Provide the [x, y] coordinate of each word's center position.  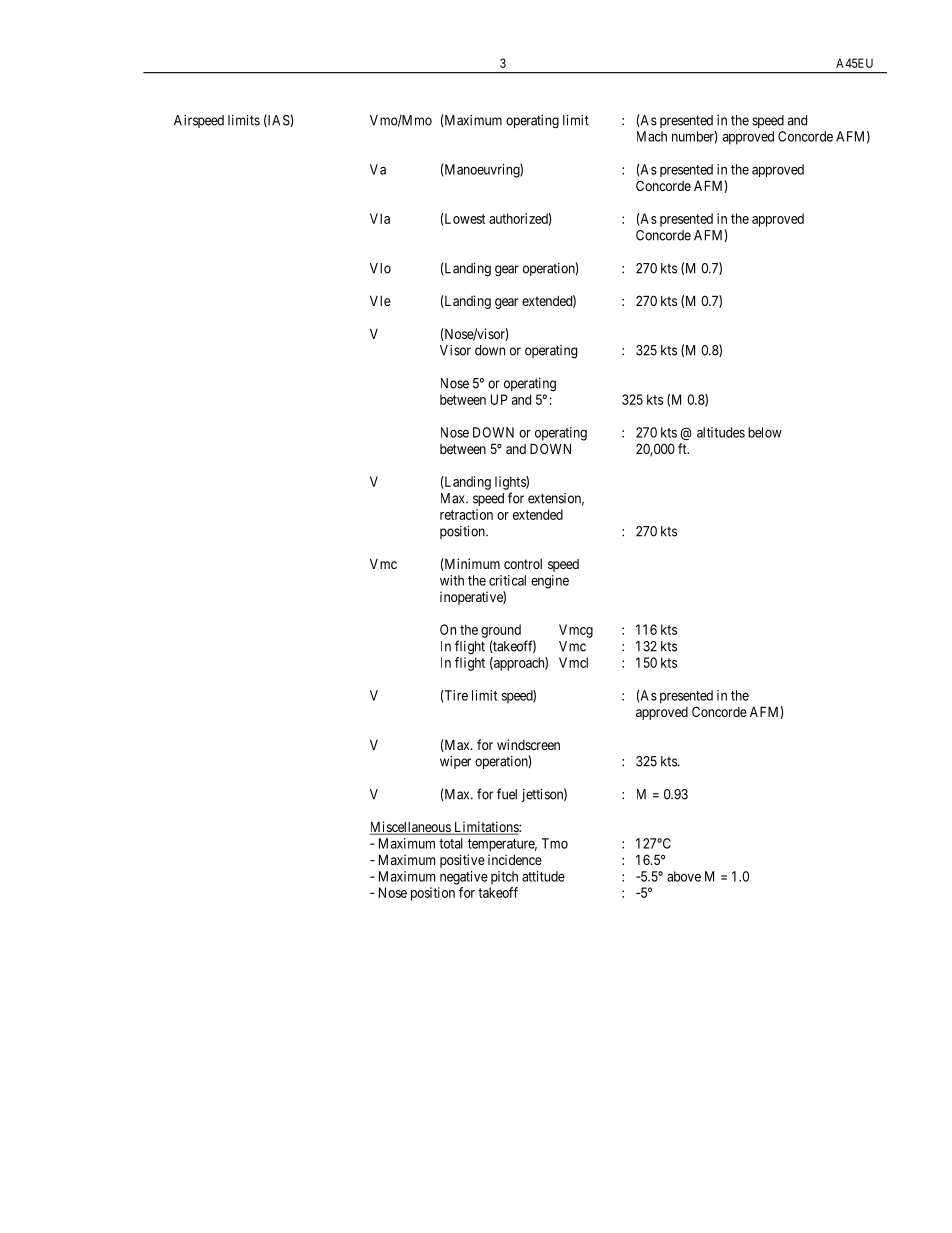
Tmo [555, 843]
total [451, 843]
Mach [652, 136]
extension [556, 499]
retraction [466, 514]
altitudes [721, 432]
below [765, 432]
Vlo [380, 268]
